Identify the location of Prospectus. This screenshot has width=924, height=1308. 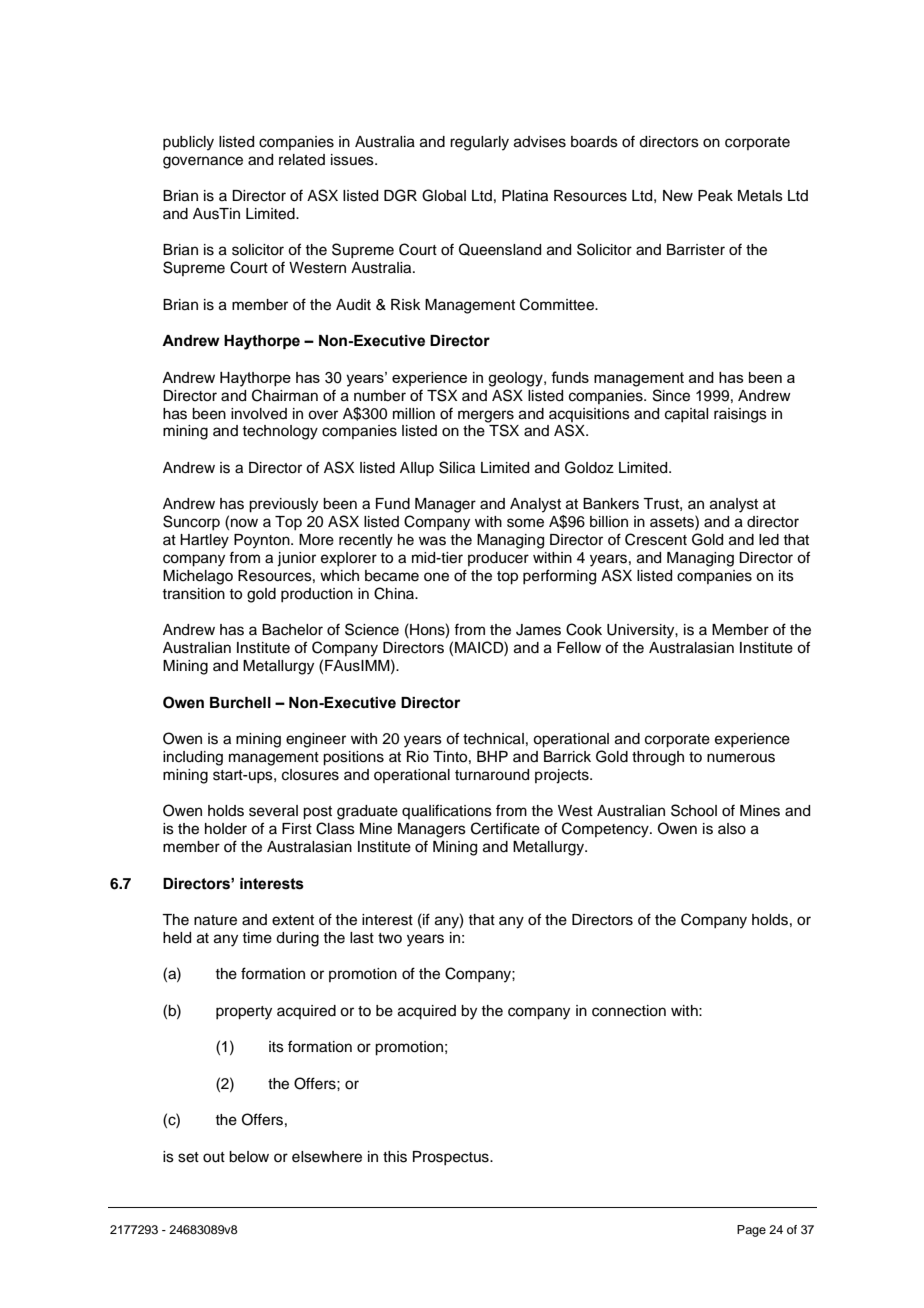
(452, 1158).
